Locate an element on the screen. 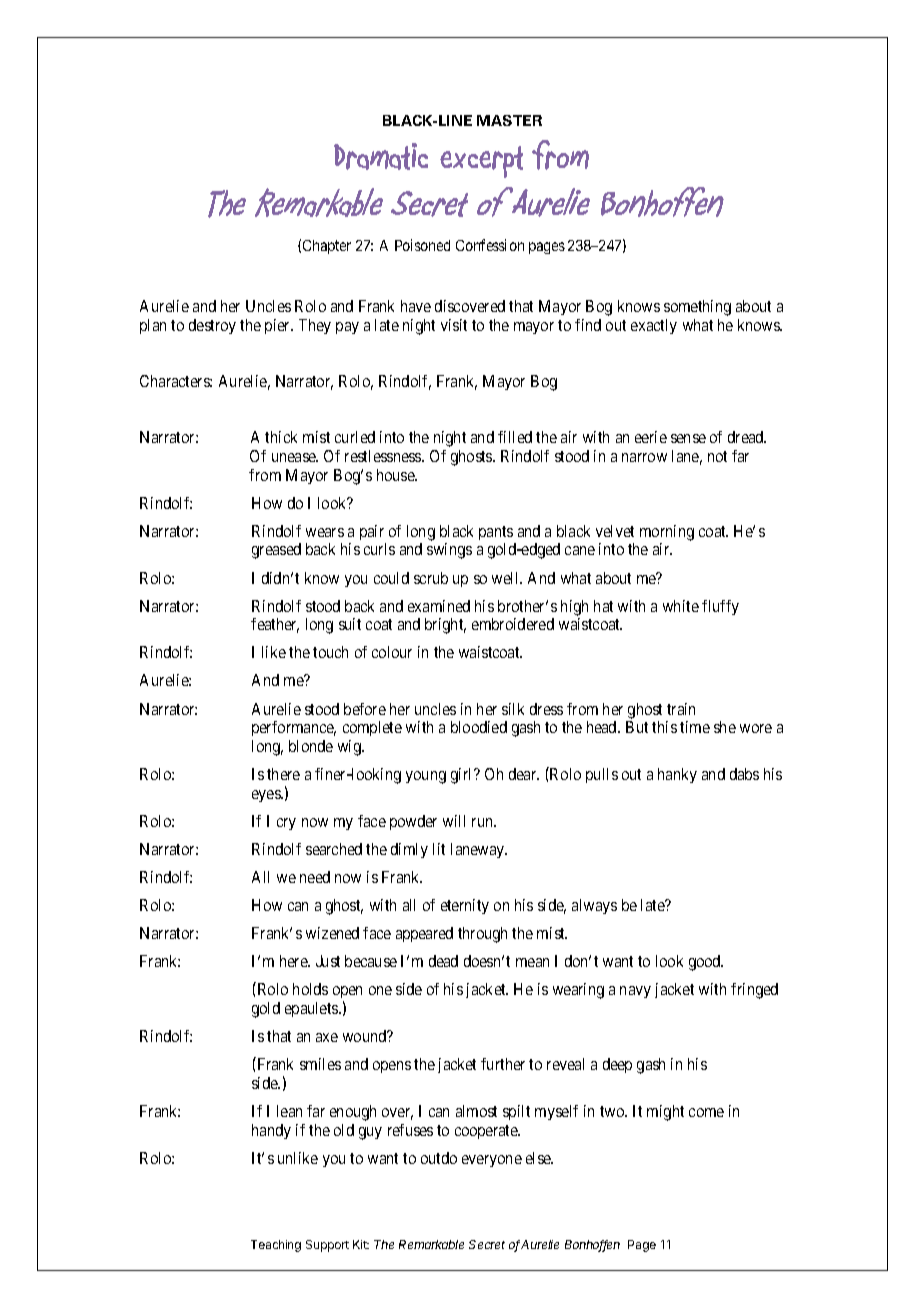 The height and width of the screenshot is (1308, 924). something is located at coordinates (697, 308).
